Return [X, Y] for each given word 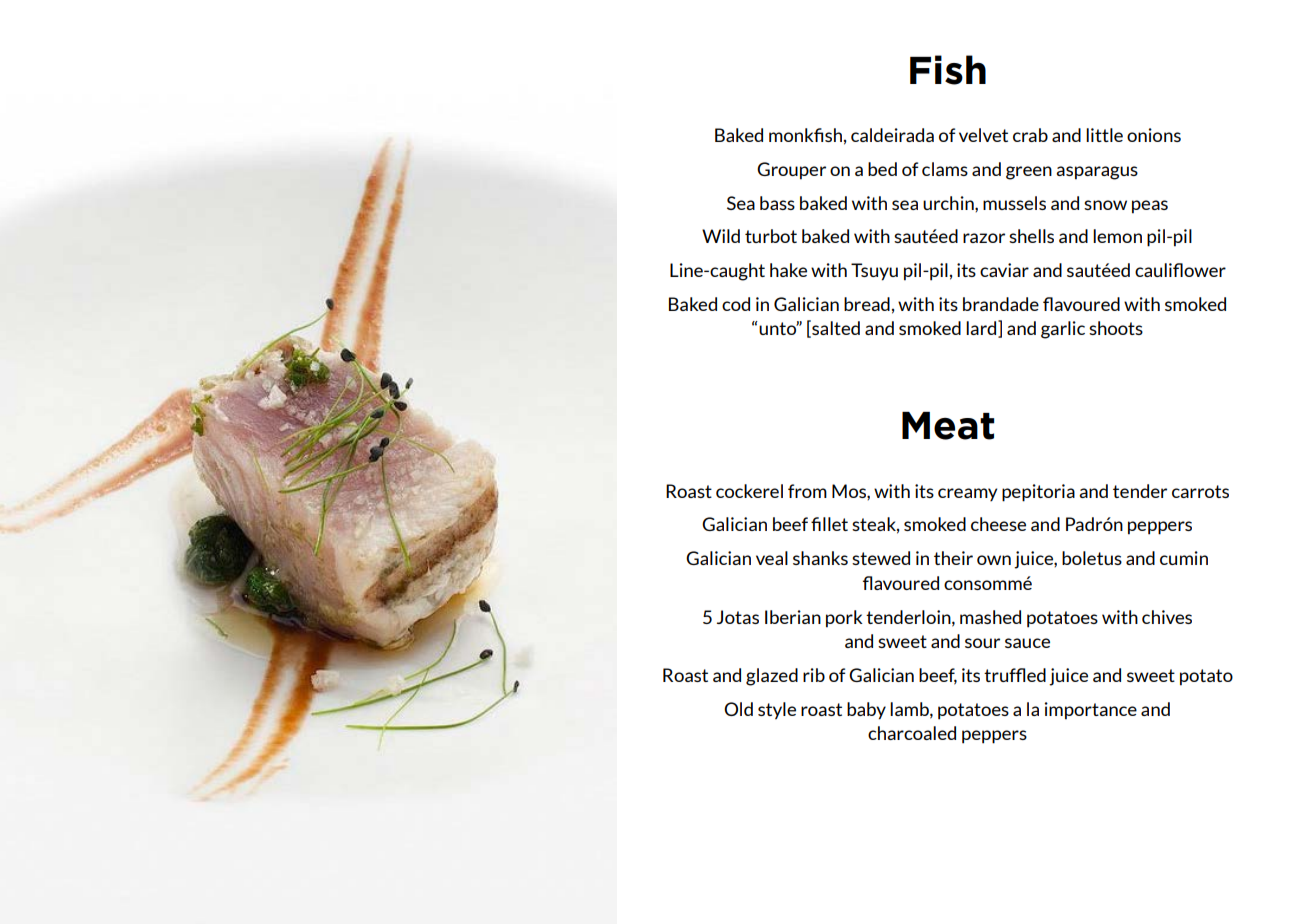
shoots [1116, 328]
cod [736, 304]
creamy [967, 494]
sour [982, 643]
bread [867, 304]
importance [1090, 711]
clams [945, 169]
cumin [1184, 558]
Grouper [791, 171]
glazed [772, 677]
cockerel [749, 491]
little [1104, 135]
